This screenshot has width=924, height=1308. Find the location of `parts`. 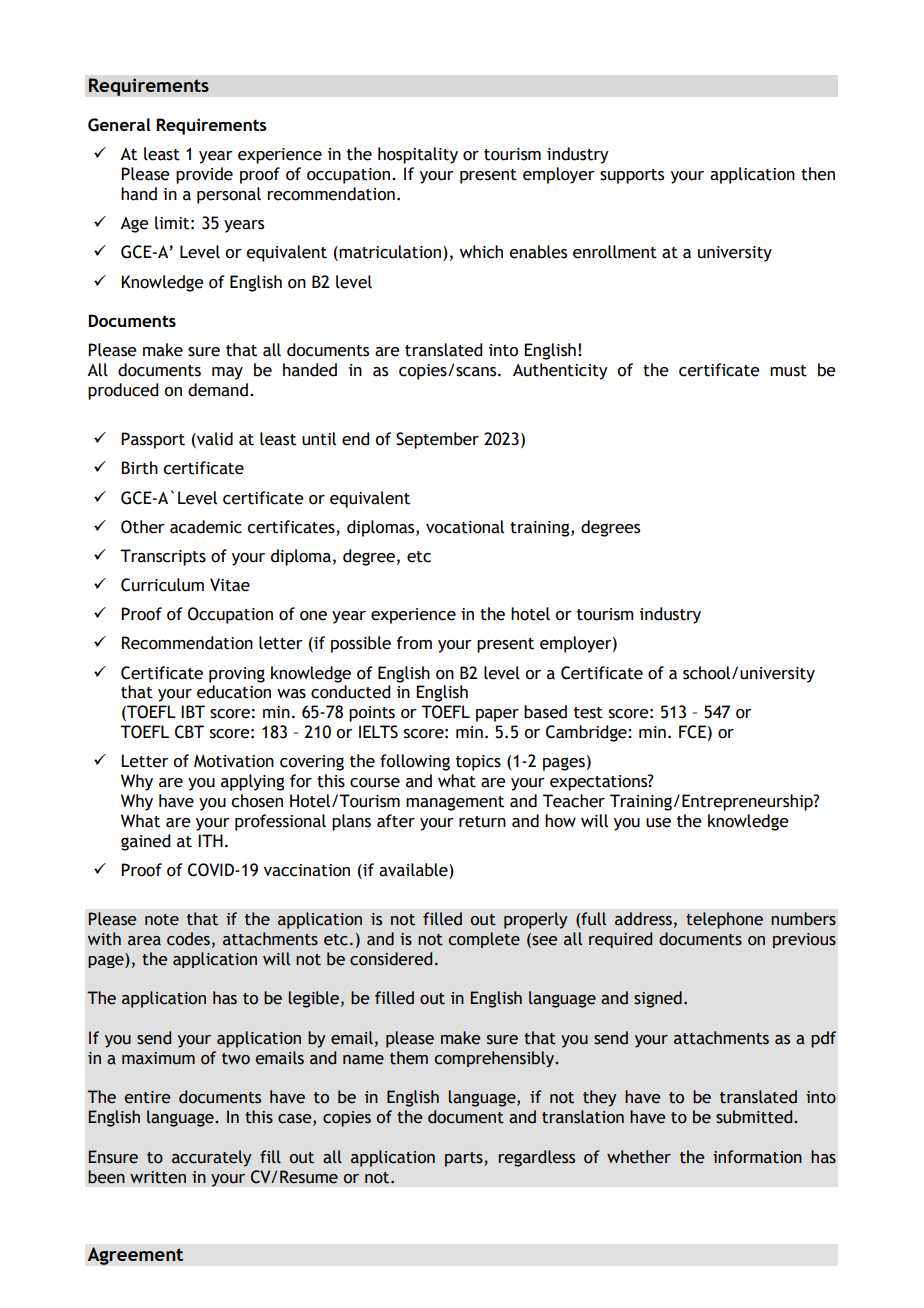

parts is located at coordinates (465, 1159).
